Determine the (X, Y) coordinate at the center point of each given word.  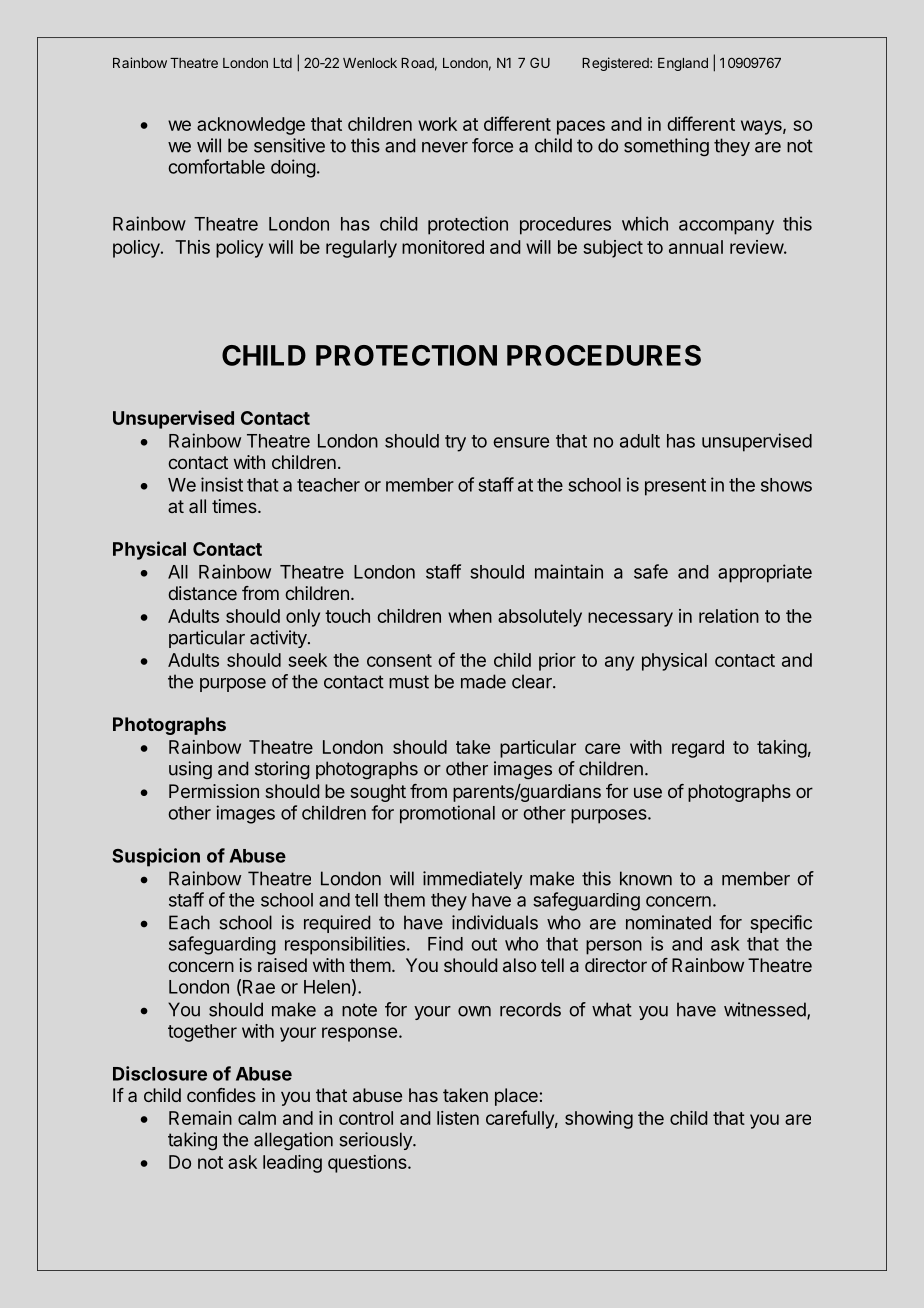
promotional (447, 814)
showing (599, 1120)
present (675, 487)
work (437, 124)
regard (698, 749)
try (455, 443)
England (683, 64)
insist (222, 484)
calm (257, 1118)
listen (458, 1118)
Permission (214, 791)
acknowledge (251, 126)
